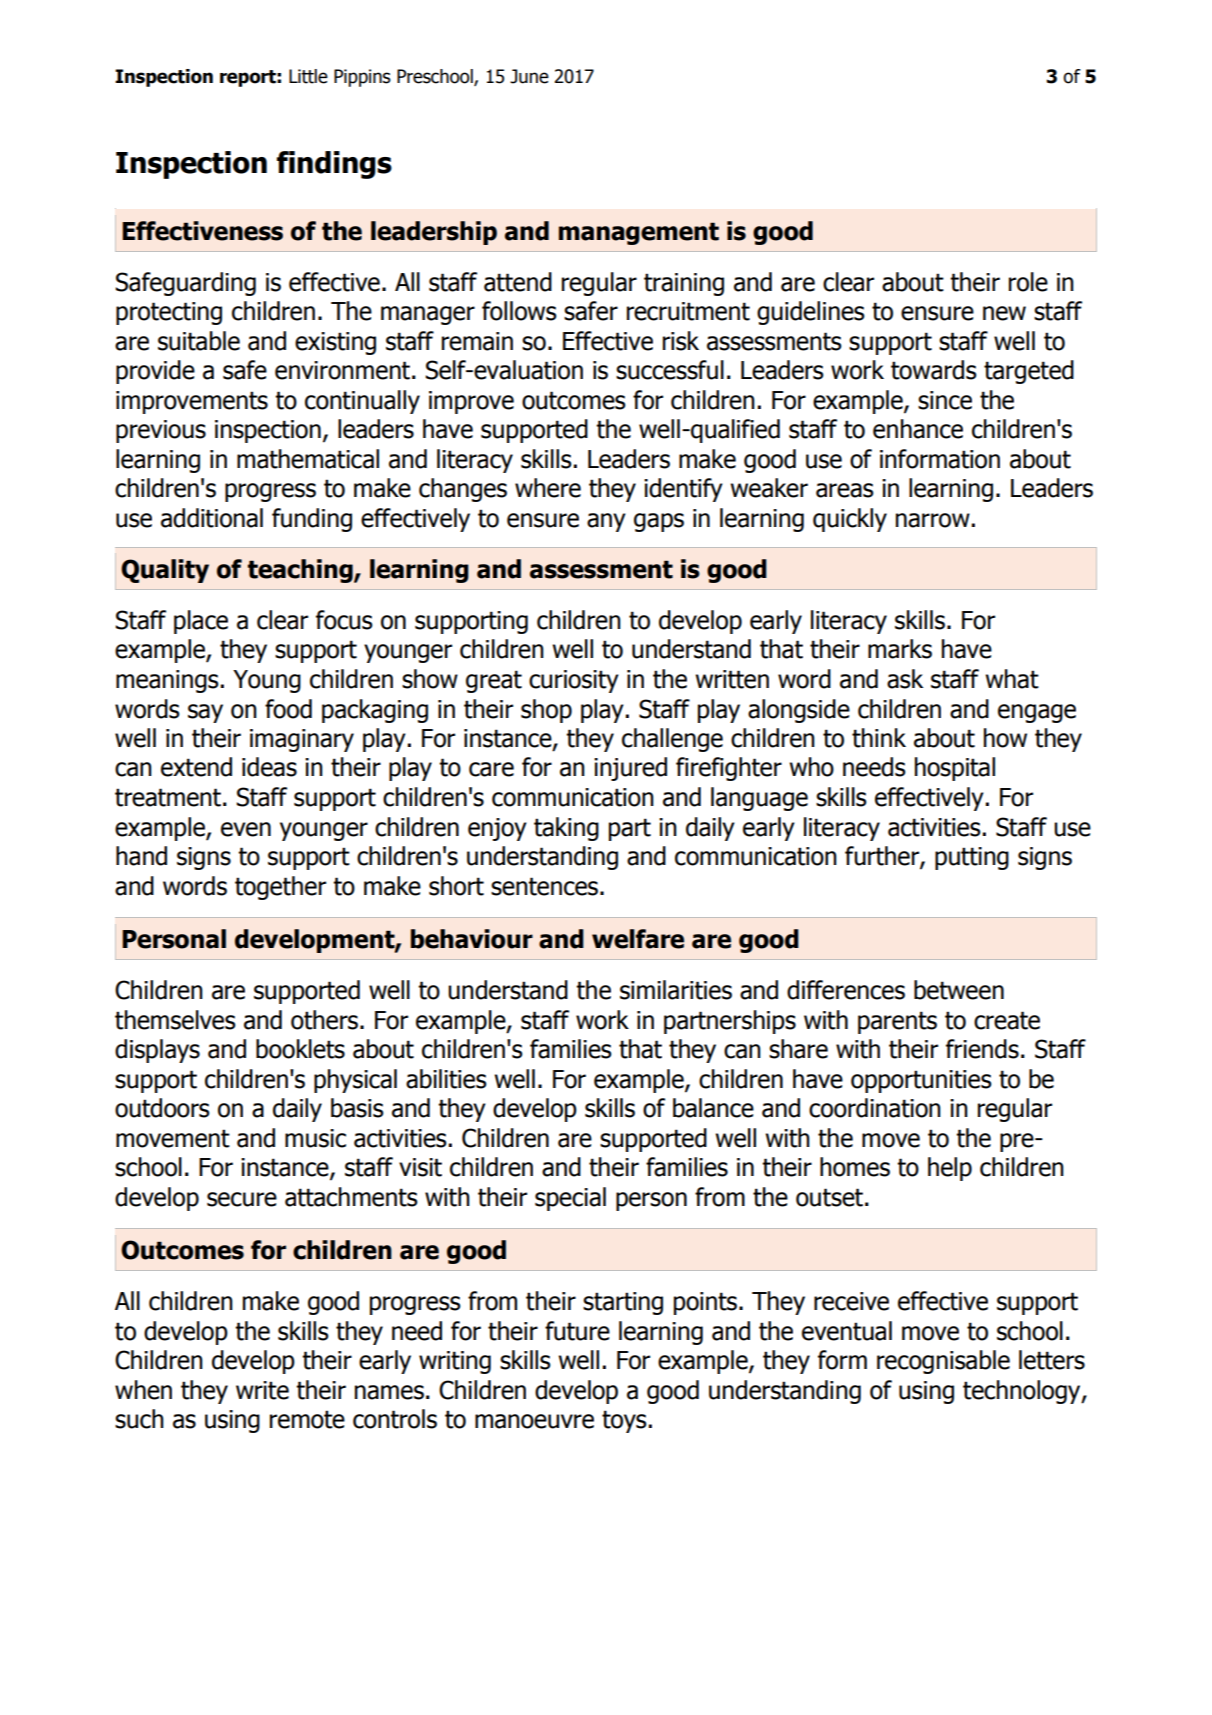  Describe the element at coordinates (670, 370) in the screenshot. I see `successful` at that location.
